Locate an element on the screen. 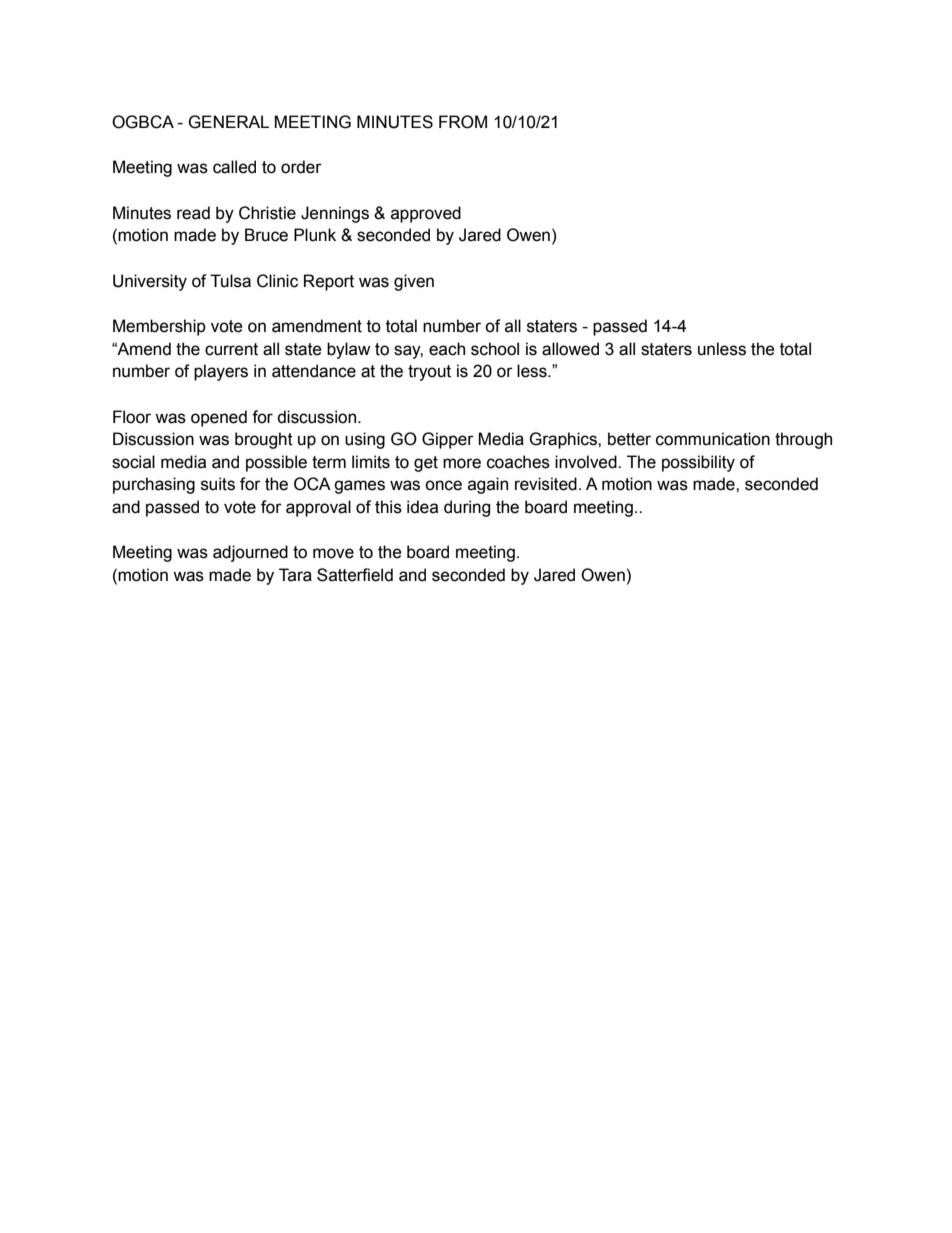 This screenshot has width=952, height=1233. Tara is located at coordinates (295, 575).
